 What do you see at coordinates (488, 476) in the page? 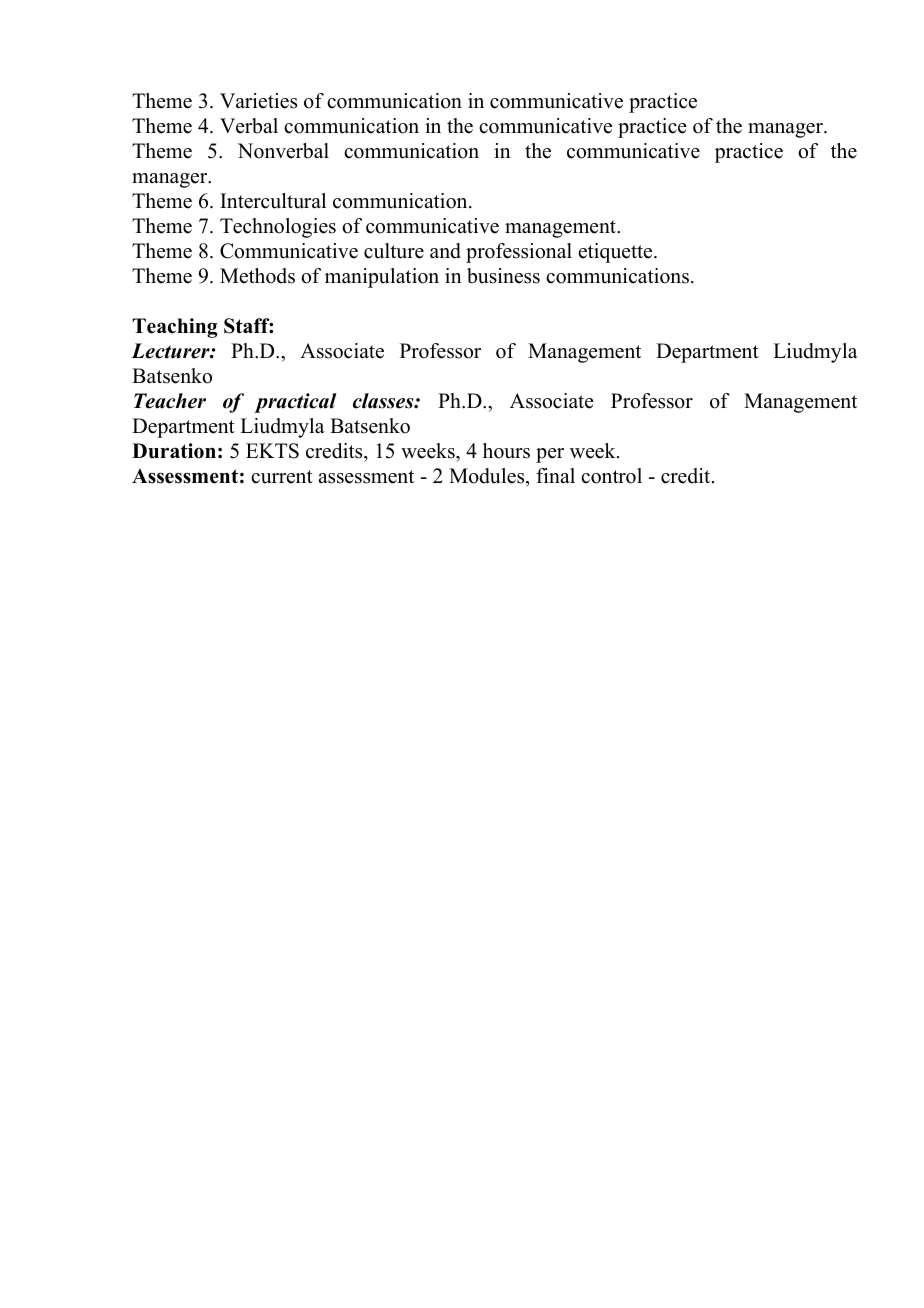
I see `Modules` at bounding box center [488, 476].
